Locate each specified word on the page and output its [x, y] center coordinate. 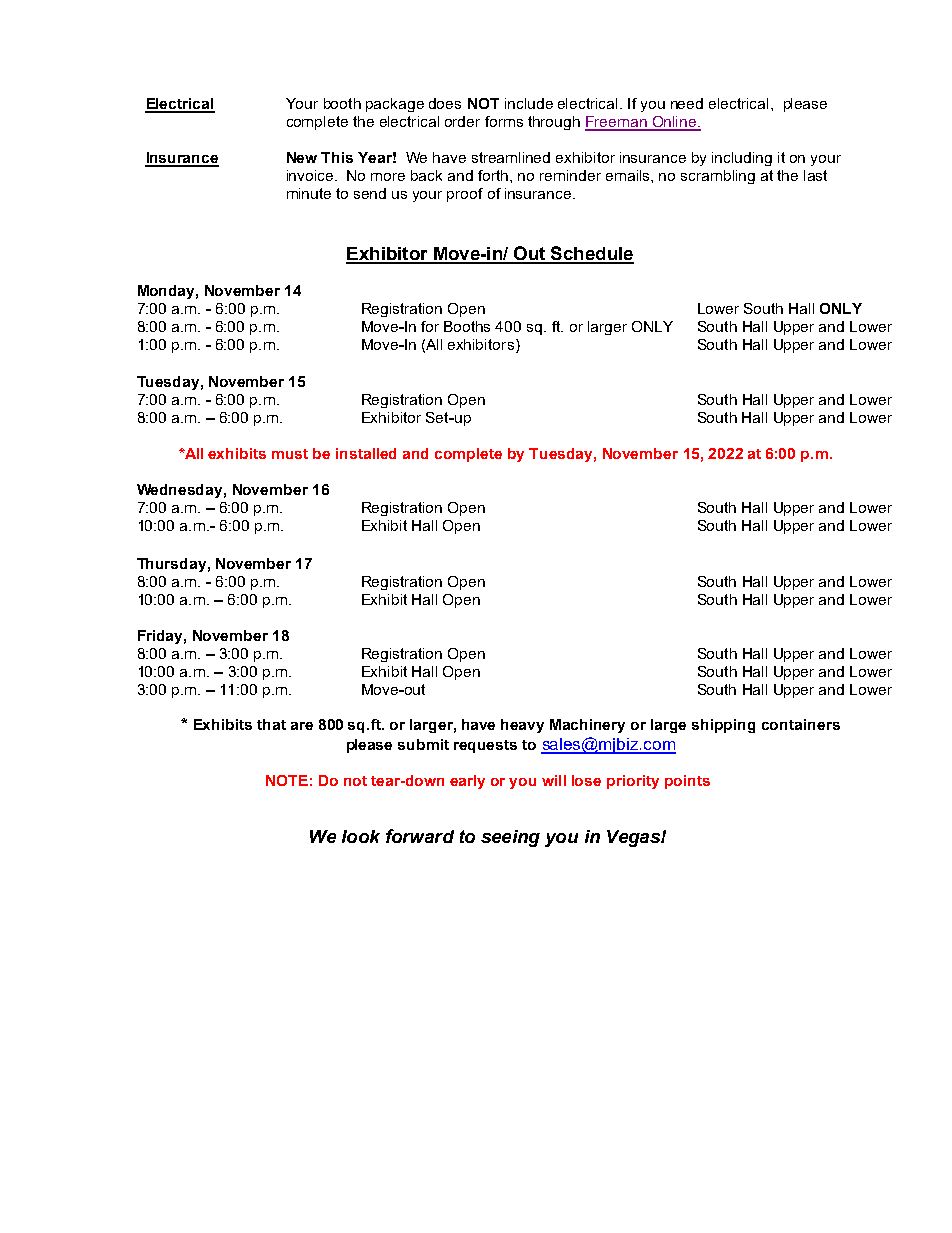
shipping [723, 726]
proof [465, 195]
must [290, 454]
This [337, 157]
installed [366, 453]
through [554, 123]
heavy [522, 726]
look [361, 836]
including [742, 159]
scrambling [718, 177]
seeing [510, 838]
